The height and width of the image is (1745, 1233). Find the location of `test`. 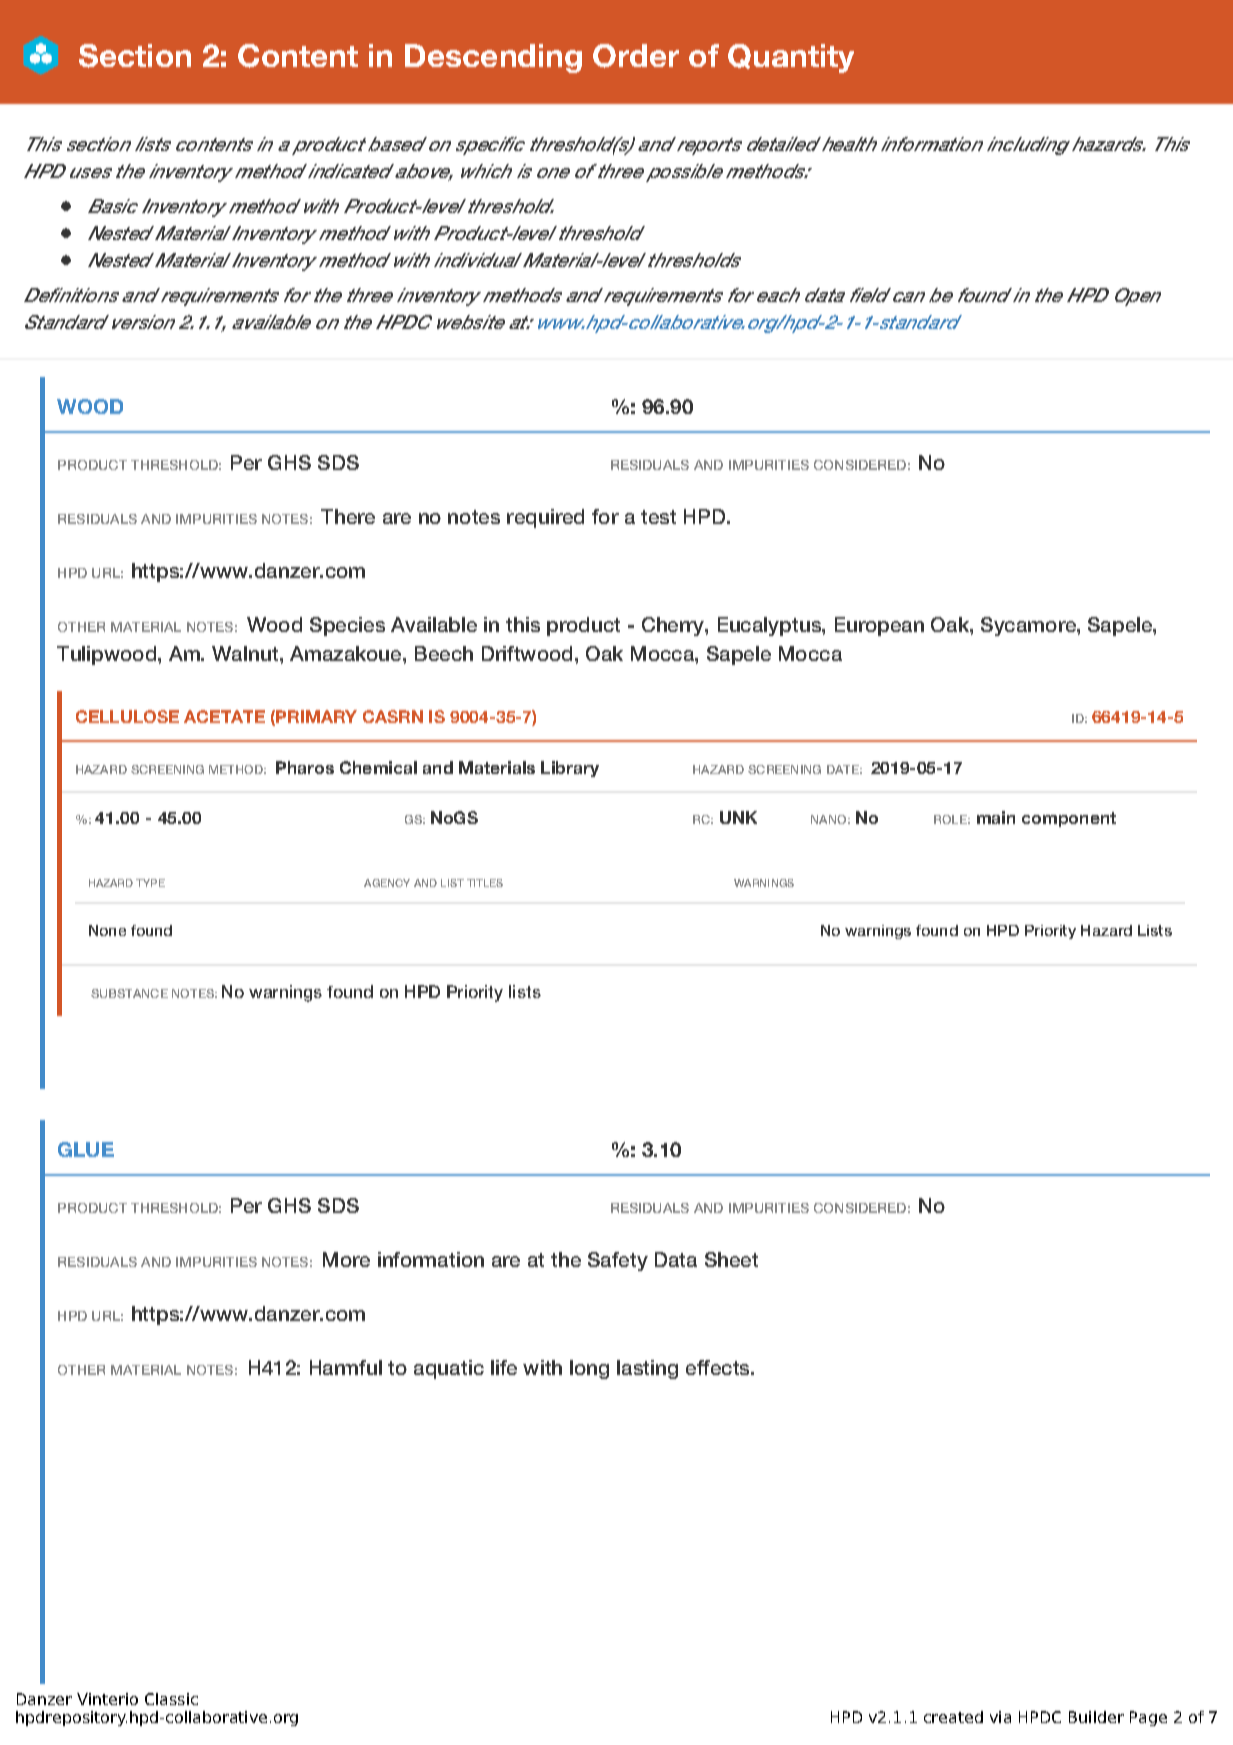

test is located at coordinates (658, 517).
